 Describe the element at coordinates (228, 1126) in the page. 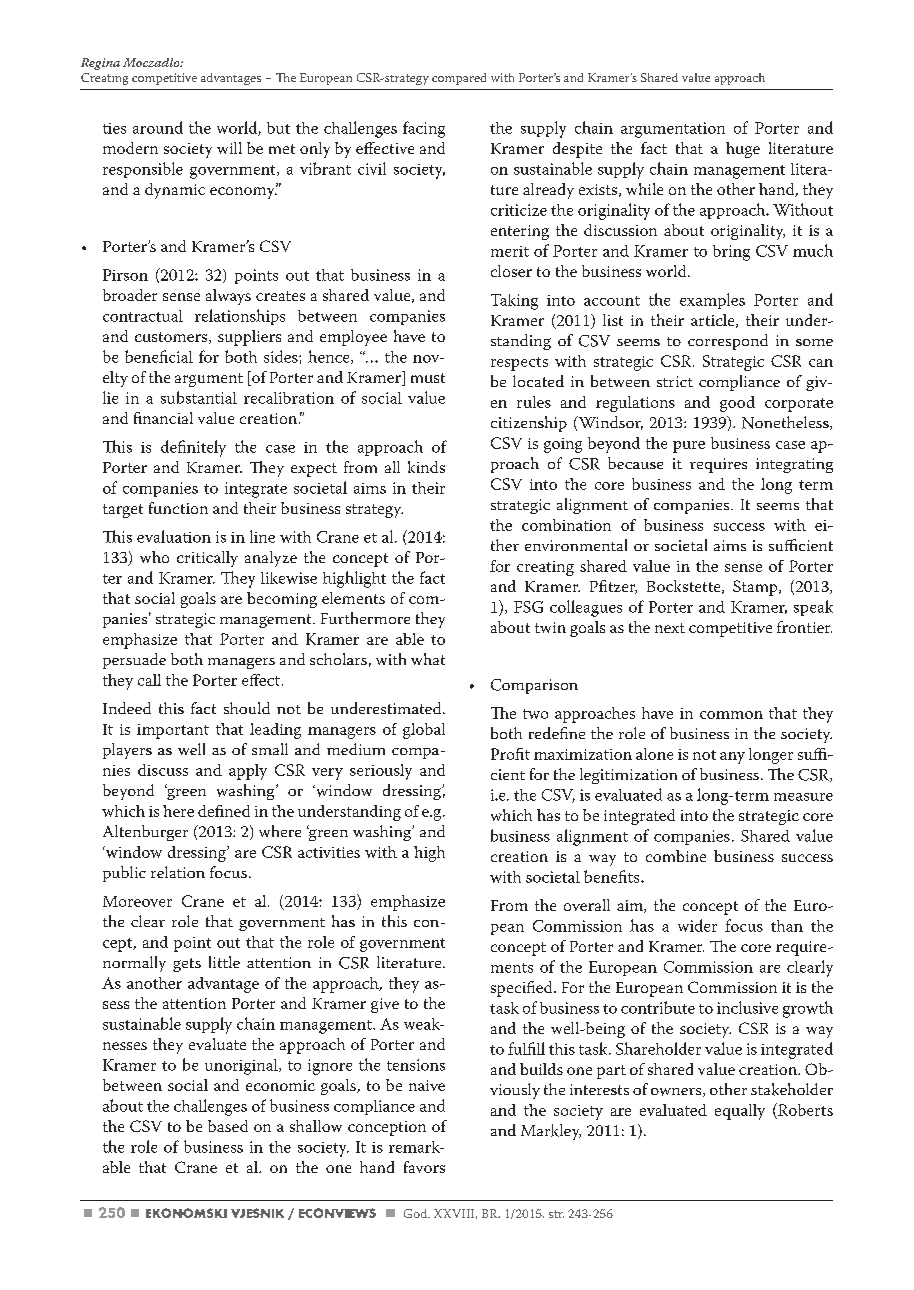

I see `based` at that location.
